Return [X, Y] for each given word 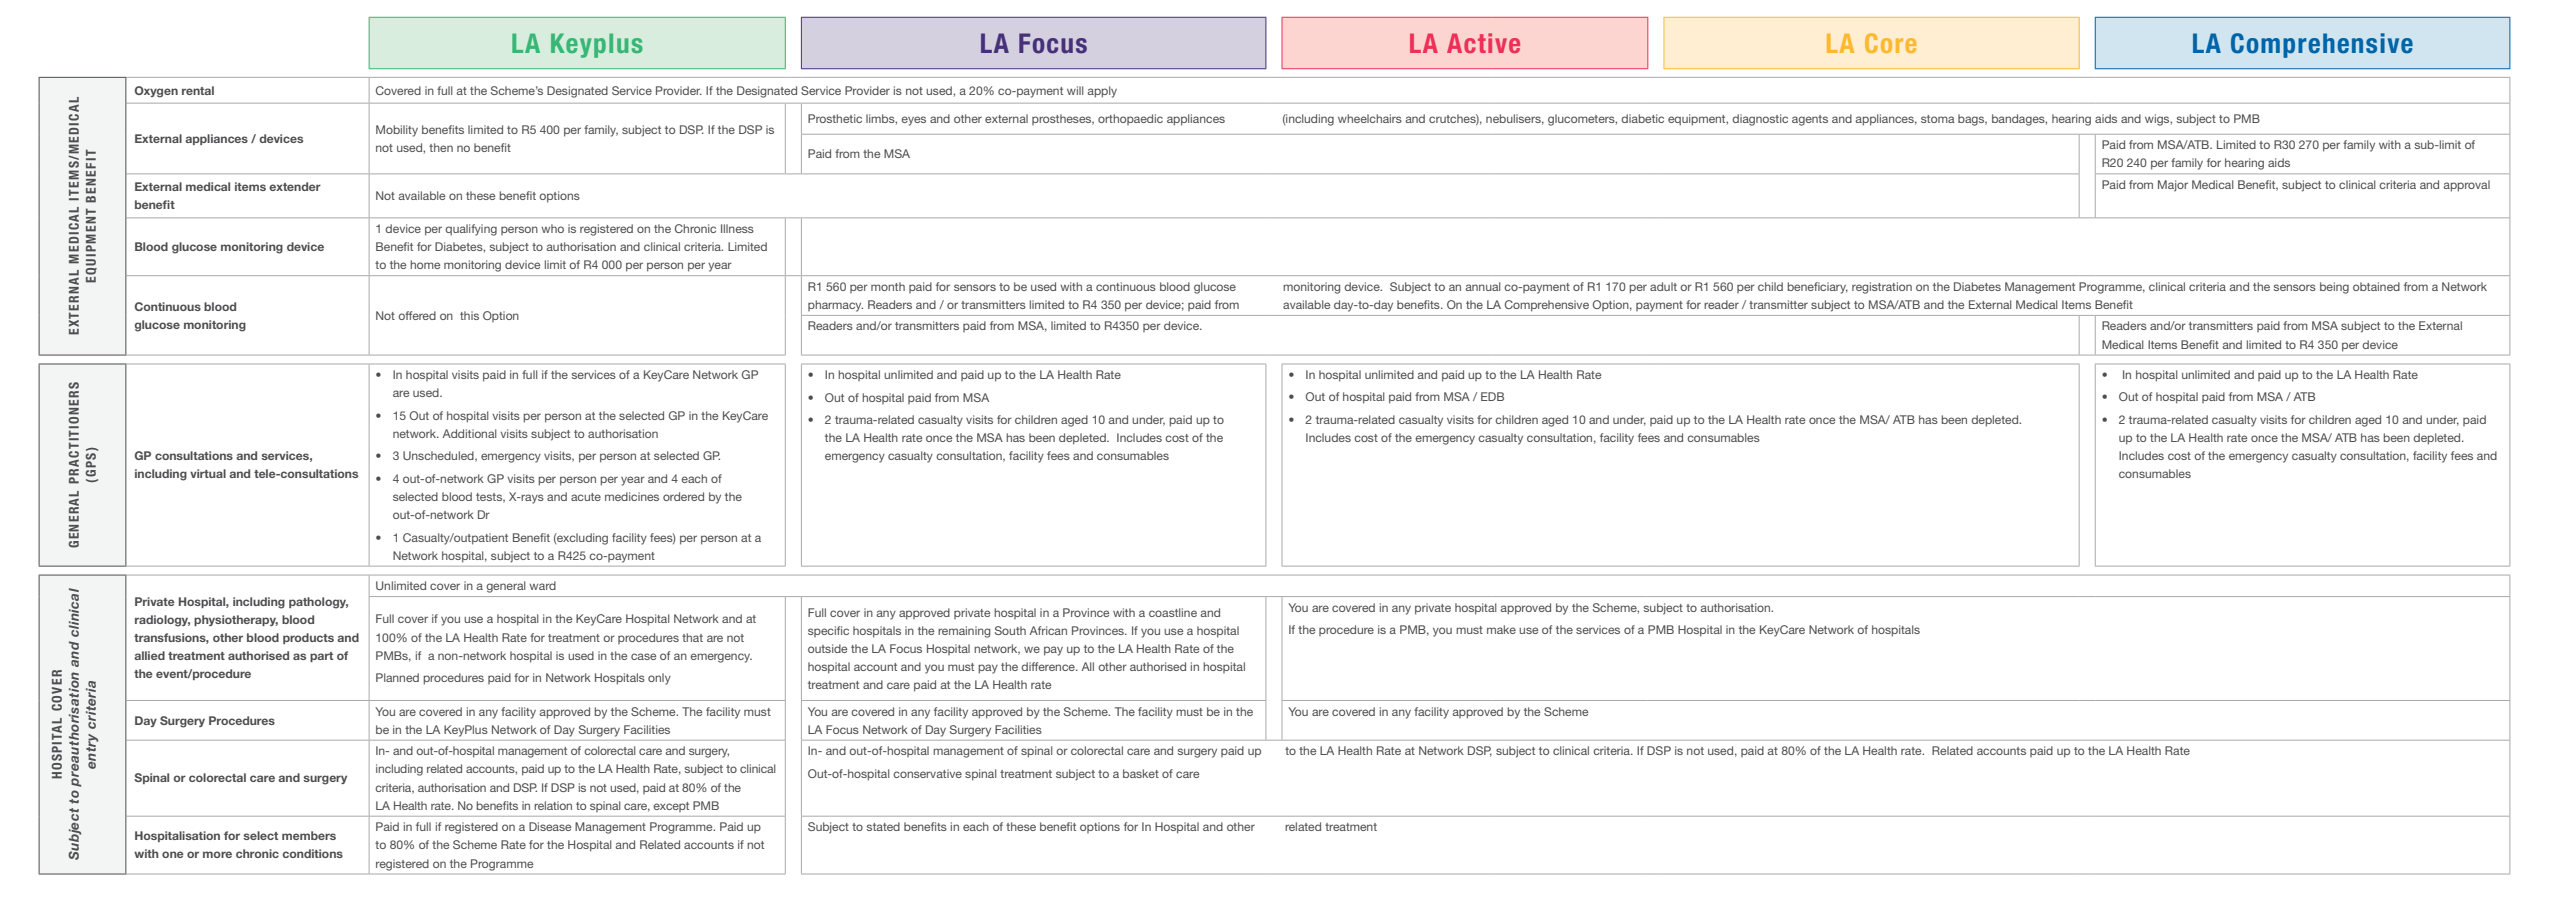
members [309, 835]
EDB [1492, 396]
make [1501, 629]
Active [1483, 43]
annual [1483, 286]
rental [198, 90]
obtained [2376, 286]
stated [883, 826]
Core [1890, 43]
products [308, 638]
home [425, 264]
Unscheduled [439, 456]
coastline [1173, 612]
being [2334, 288]
